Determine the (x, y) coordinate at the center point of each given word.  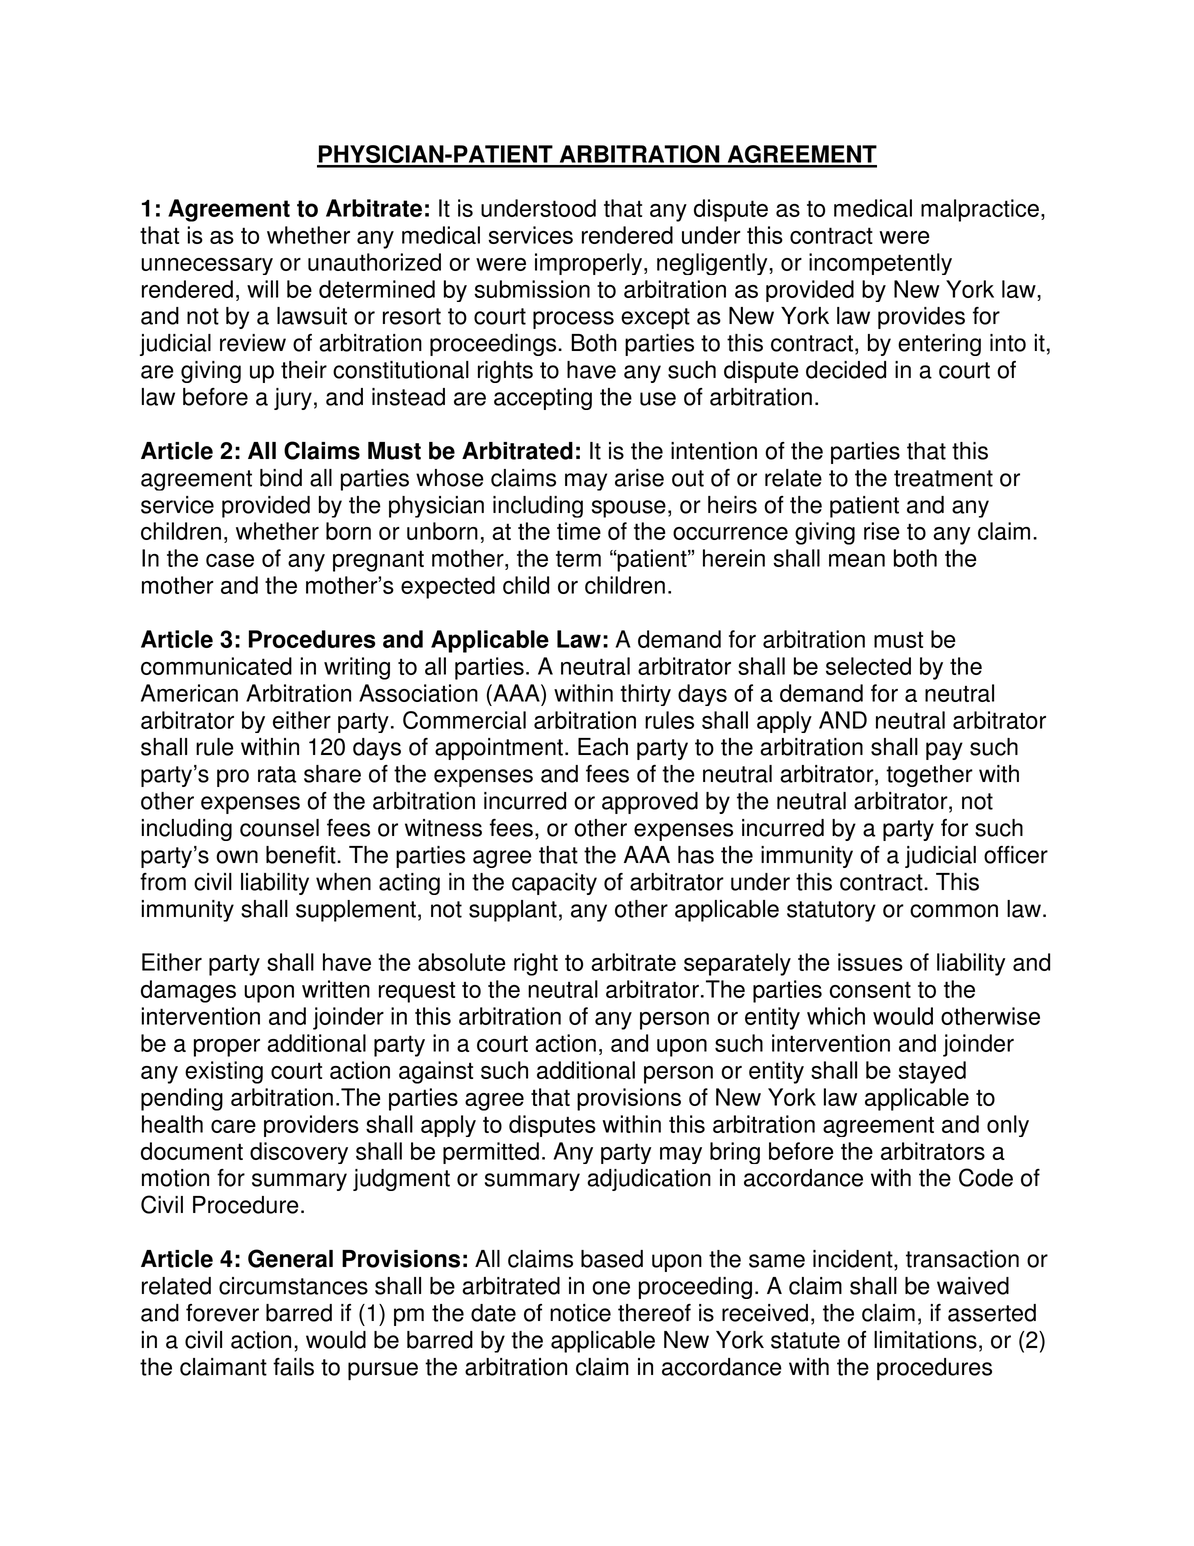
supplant (513, 911)
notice (580, 1313)
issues (870, 962)
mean (857, 560)
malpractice (980, 210)
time (579, 531)
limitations (925, 1340)
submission (532, 289)
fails (293, 1367)
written (336, 989)
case (230, 560)
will (262, 289)
